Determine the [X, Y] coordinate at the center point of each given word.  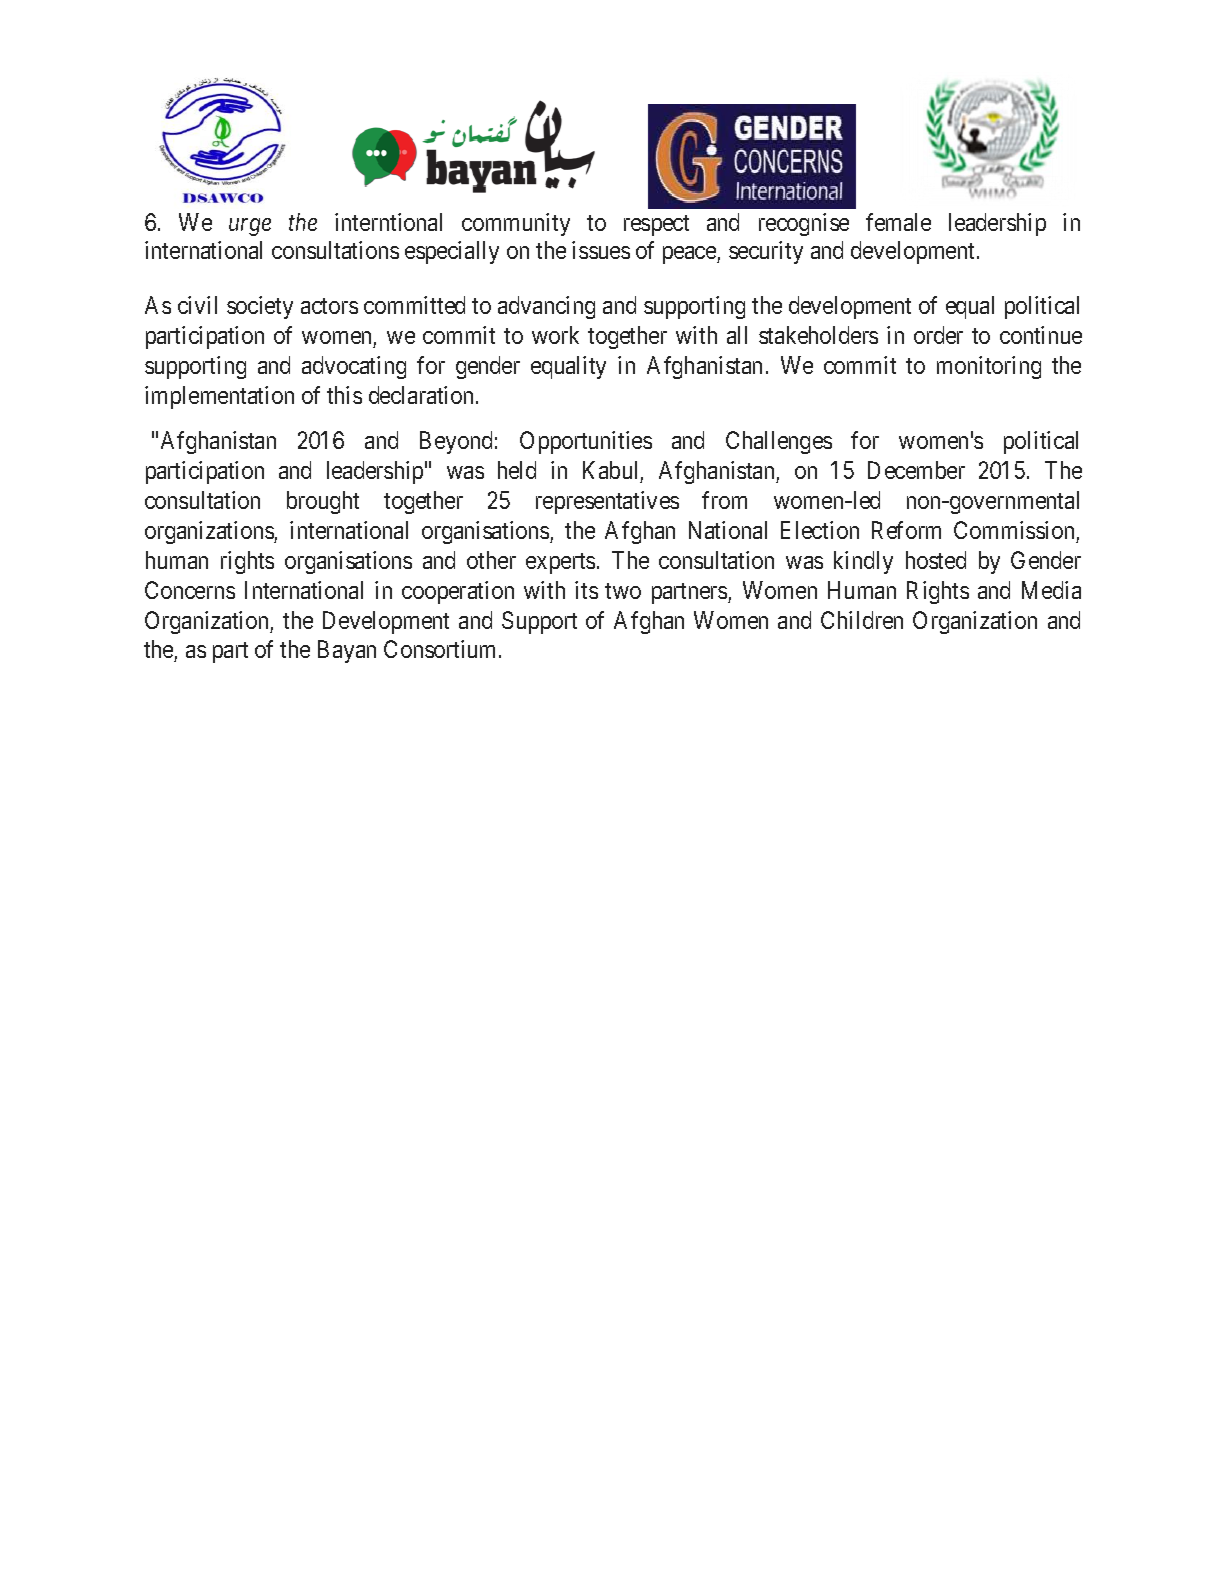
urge [250, 227]
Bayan [347, 652]
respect [656, 225]
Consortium [442, 649]
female [898, 222]
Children [862, 620]
